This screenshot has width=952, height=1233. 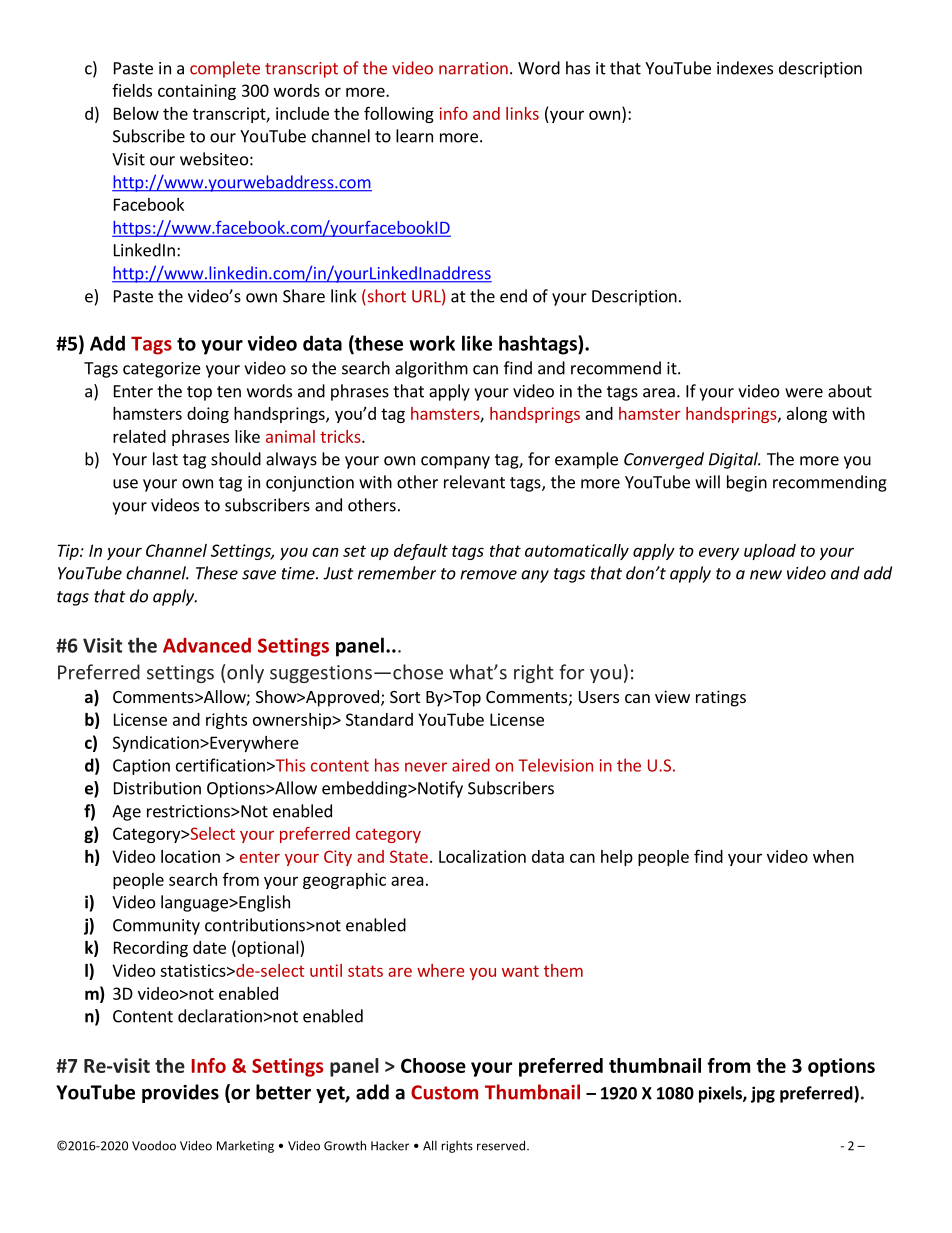 What do you see at coordinates (157, 788) in the screenshot?
I see `Distribution` at bounding box center [157, 788].
